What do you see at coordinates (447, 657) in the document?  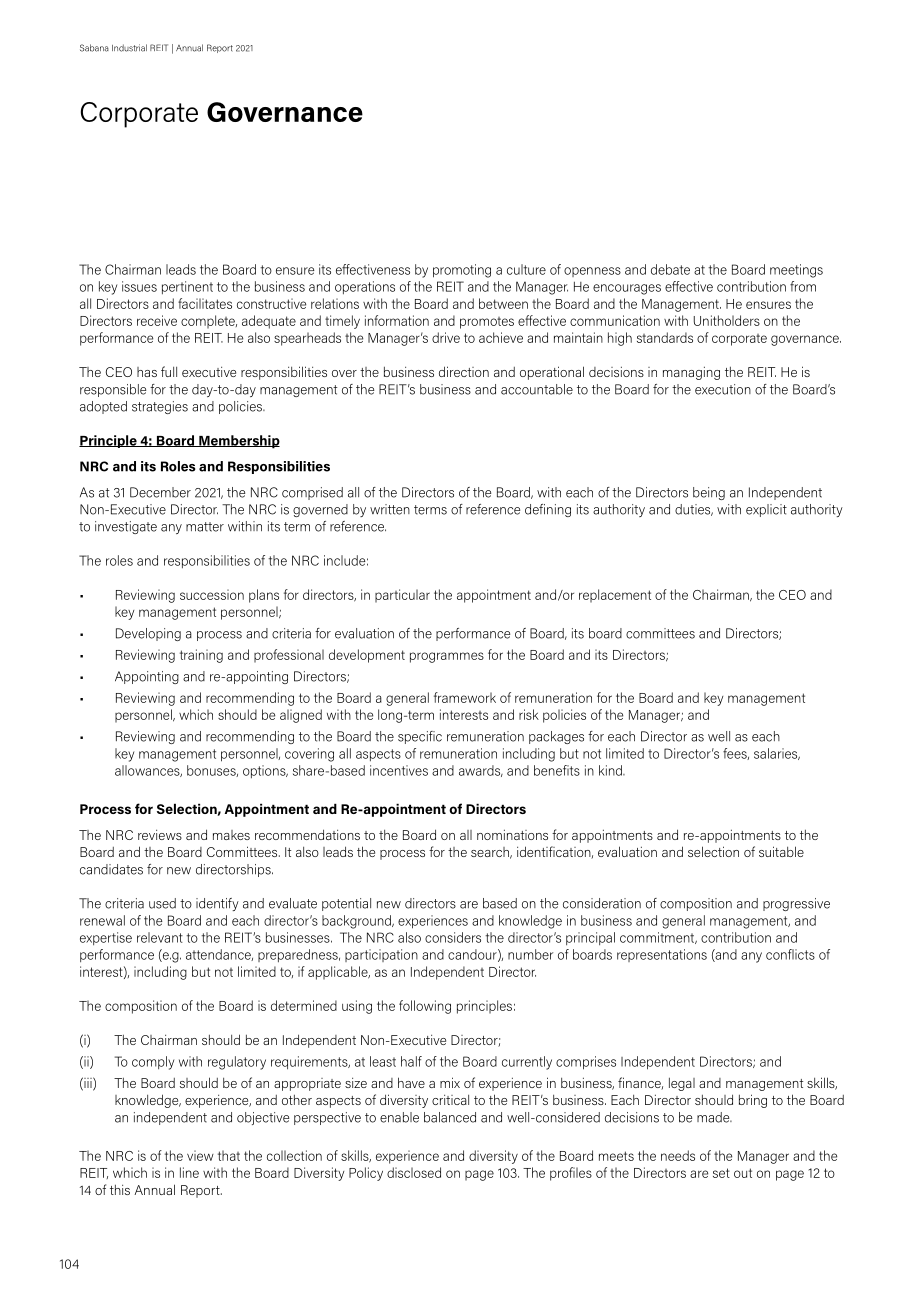 I see `programmes` at bounding box center [447, 657].
